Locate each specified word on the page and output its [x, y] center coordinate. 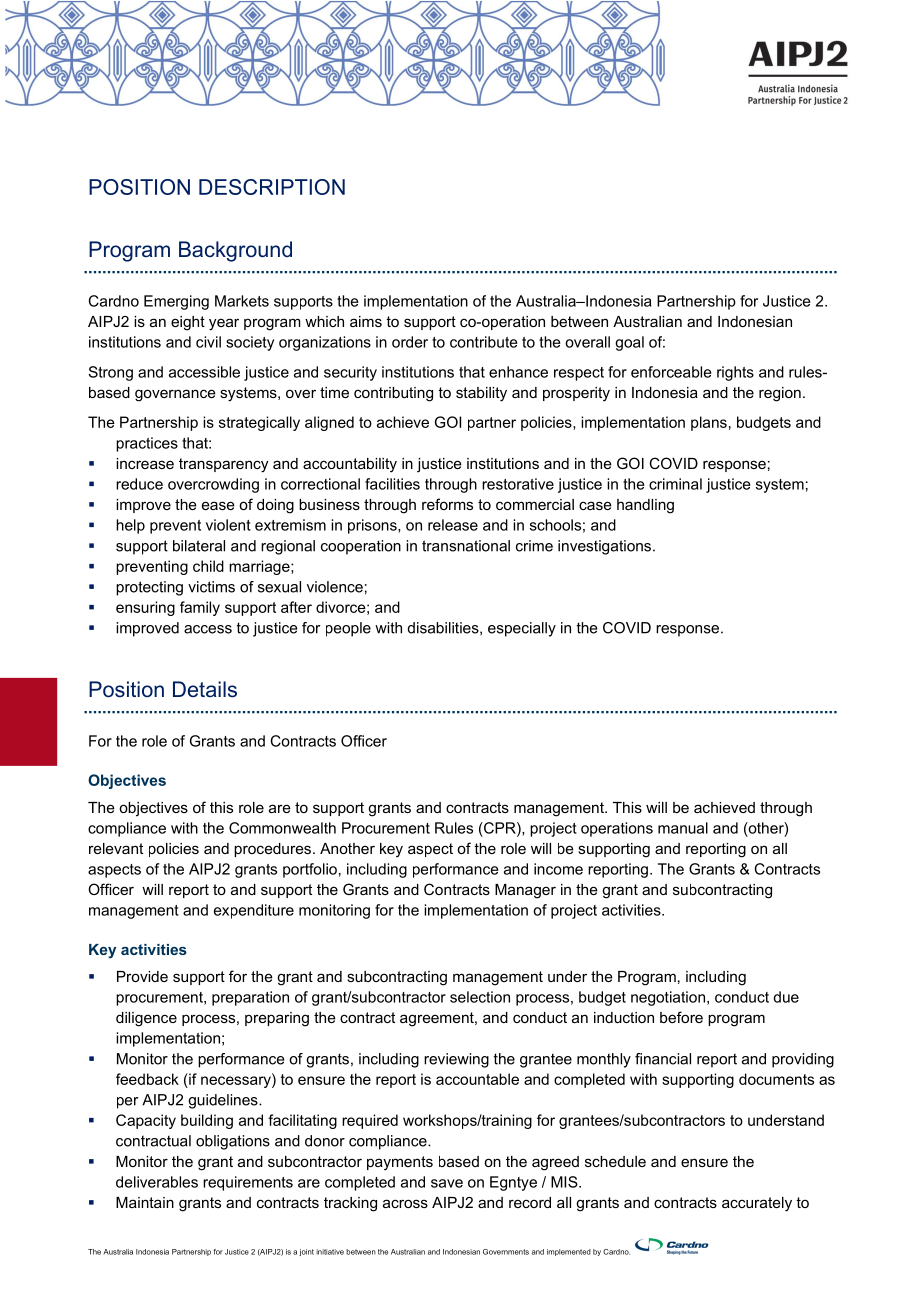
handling [645, 506]
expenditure [254, 911]
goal [629, 343]
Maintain [145, 1202]
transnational [466, 546]
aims [366, 321]
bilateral [199, 546]
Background [235, 251]
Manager [525, 891]
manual [683, 828]
